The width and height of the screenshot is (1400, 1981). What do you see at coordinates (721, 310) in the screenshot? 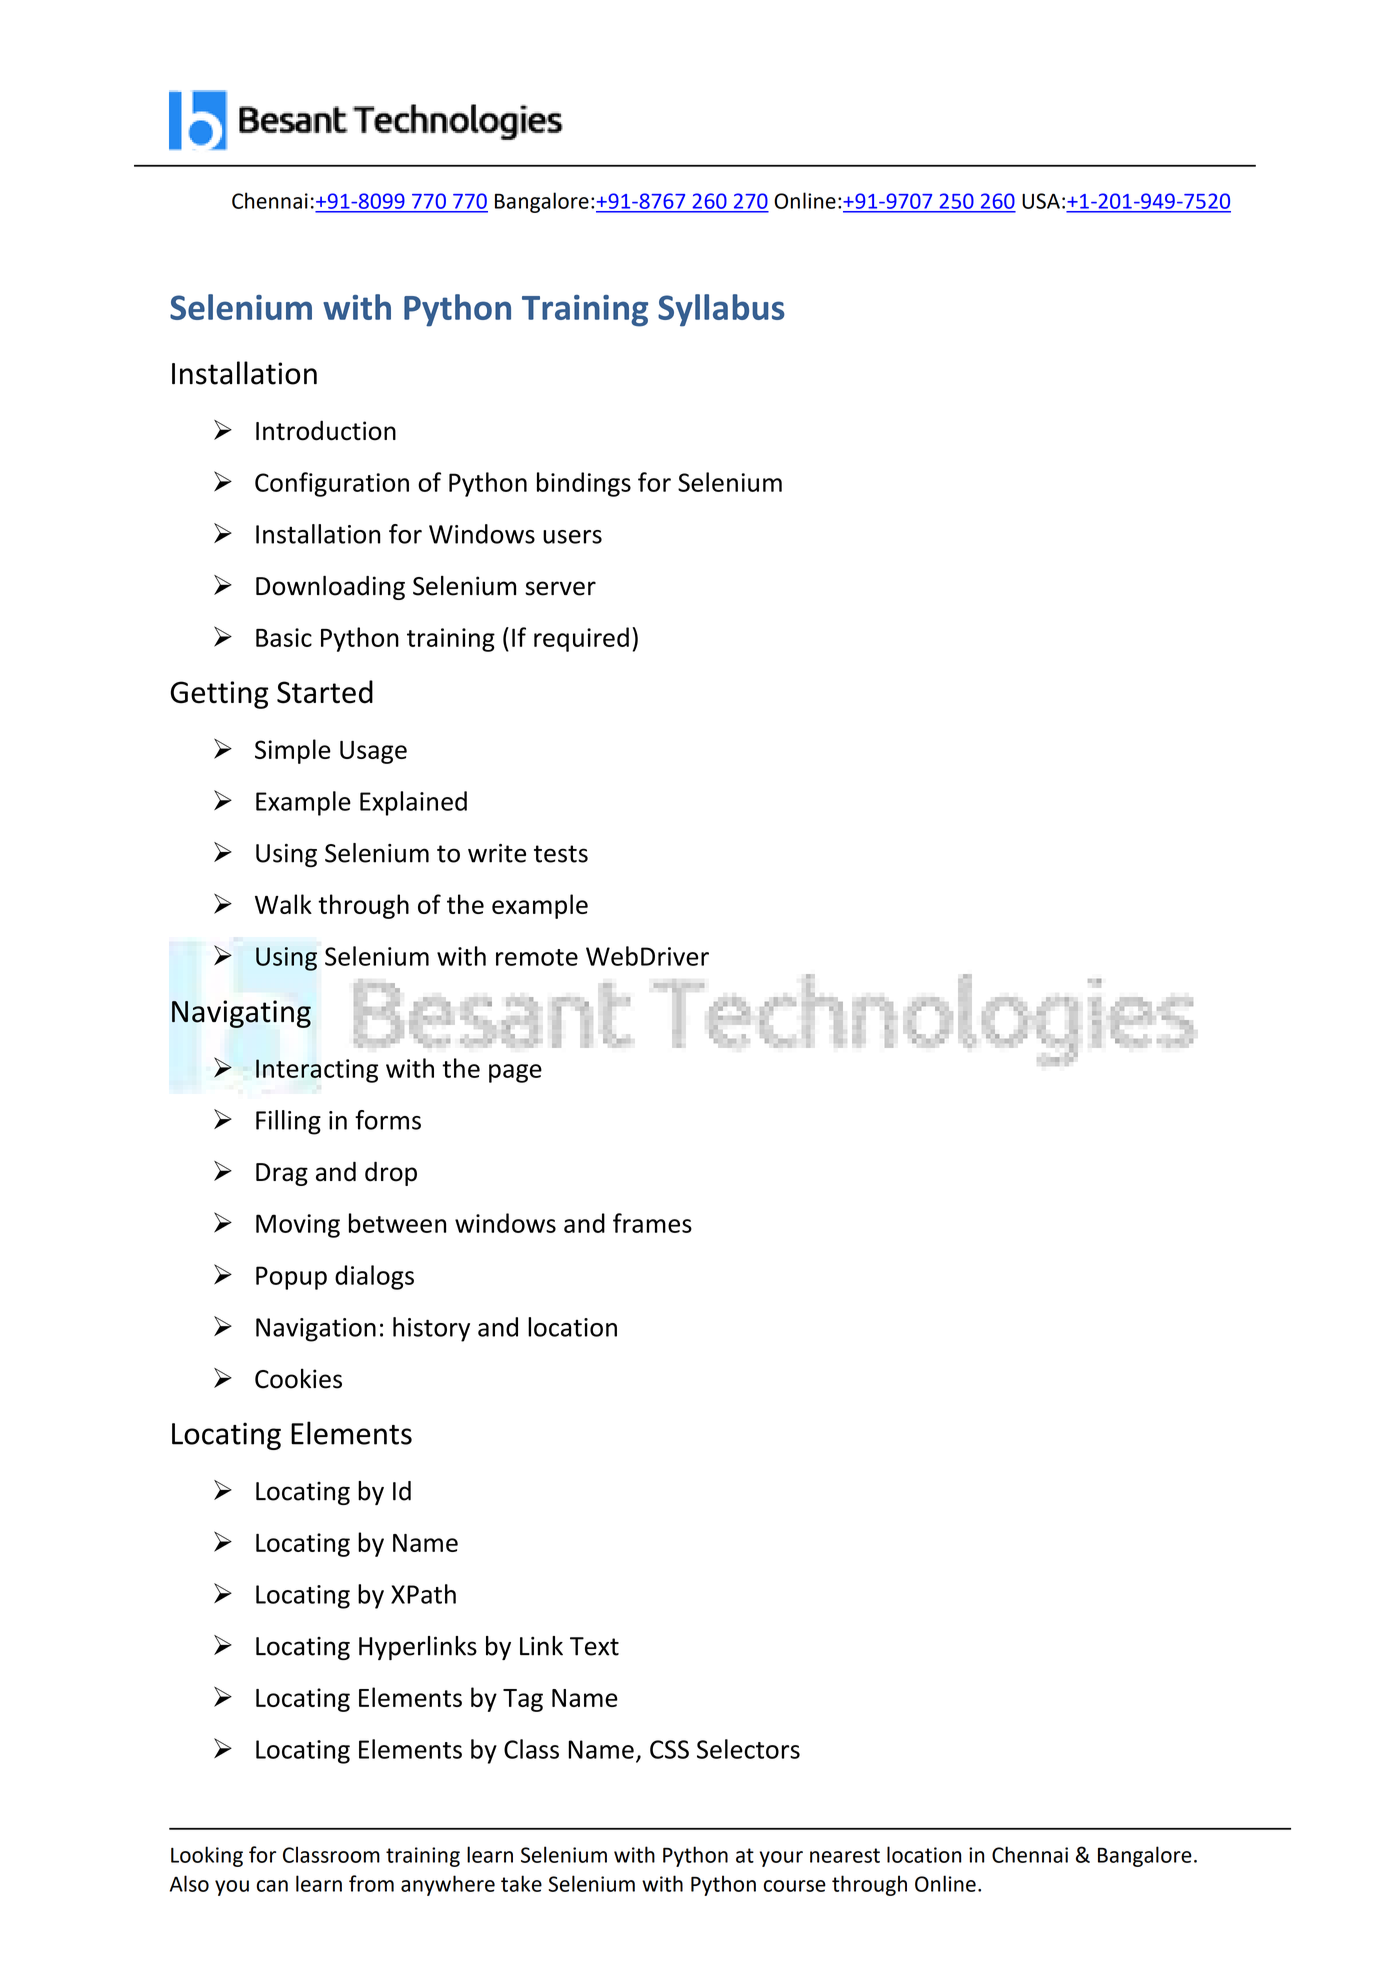
I see `Syllabus` at bounding box center [721, 310].
